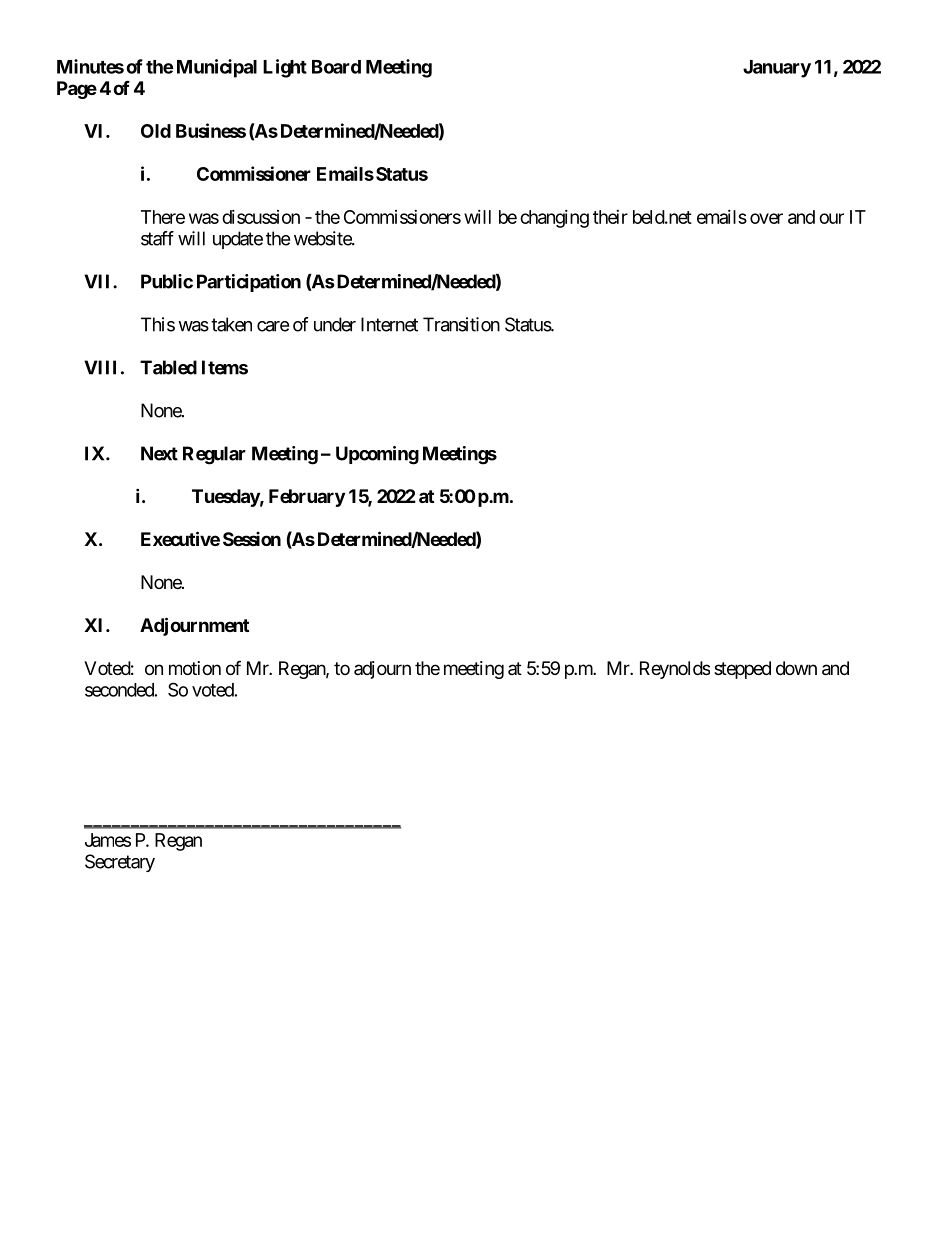 The image size is (952, 1233). I want to click on Municipal, so click(217, 68).
